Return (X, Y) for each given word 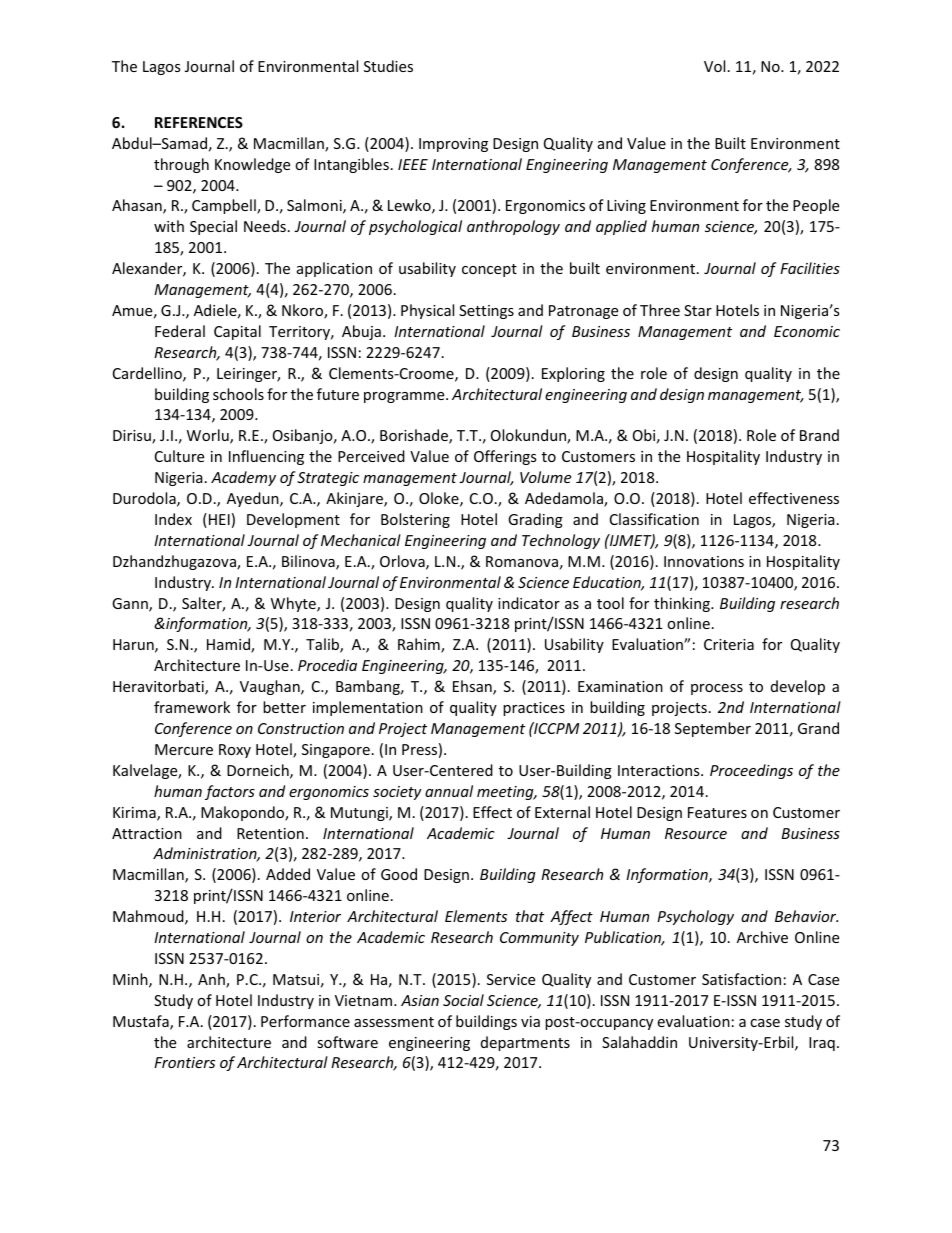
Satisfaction (741, 979)
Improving (453, 145)
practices (534, 709)
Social (463, 1000)
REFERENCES (199, 122)
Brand (819, 435)
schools (238, 394)
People (816, 206)
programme (405, 397)
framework (192, 707)
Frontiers (184, 1062)
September (713, 729)
